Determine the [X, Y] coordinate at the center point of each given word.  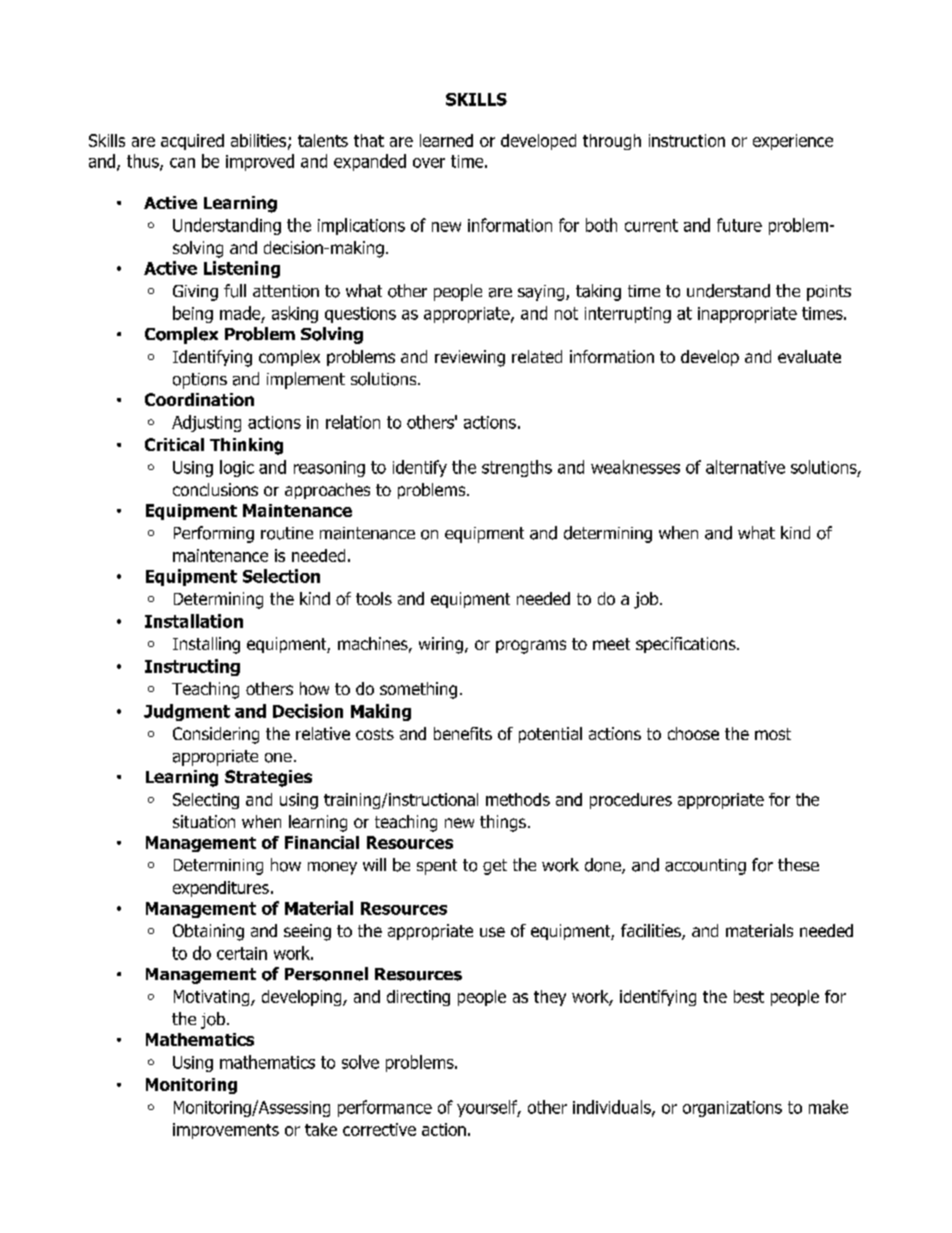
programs [531, 647]
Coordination [199, 399]
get [495, 867]
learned [446, 140]
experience [793, 142]
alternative [745, 467]
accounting [705, 867]
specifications [687, 645]
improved [260, 162]
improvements [226, 1131]
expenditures [221, 889]
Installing [206, 645]
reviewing [470, 358]
